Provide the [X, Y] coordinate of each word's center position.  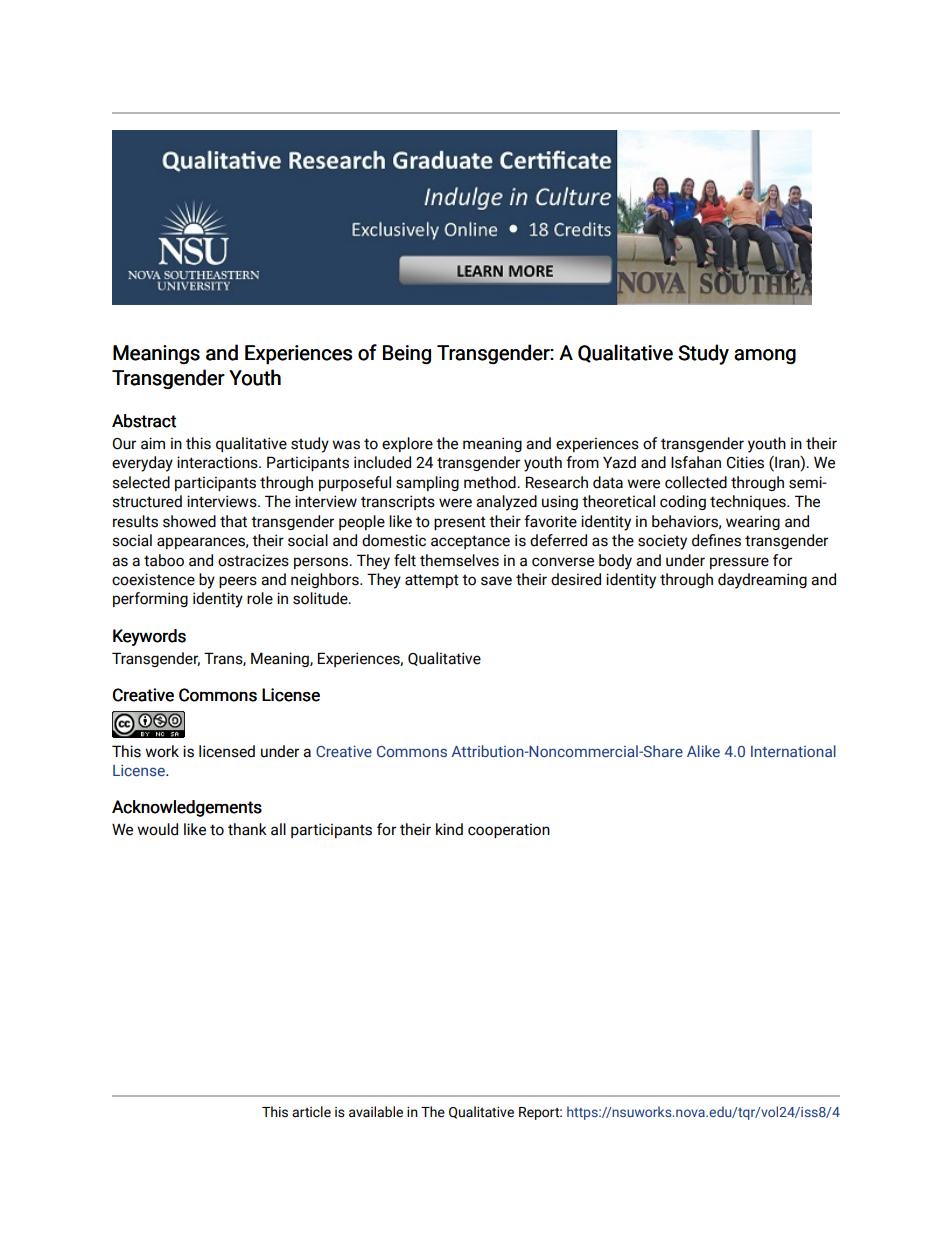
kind [449, 829]
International [793, 751]
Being [407, 354]
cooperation [509, 830]
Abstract [144, 421]
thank [247, 829]
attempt [432, 581]
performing [150, 599]
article [311, 1112]
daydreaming [762, 581]
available [376, 1112]
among [765, 356]
